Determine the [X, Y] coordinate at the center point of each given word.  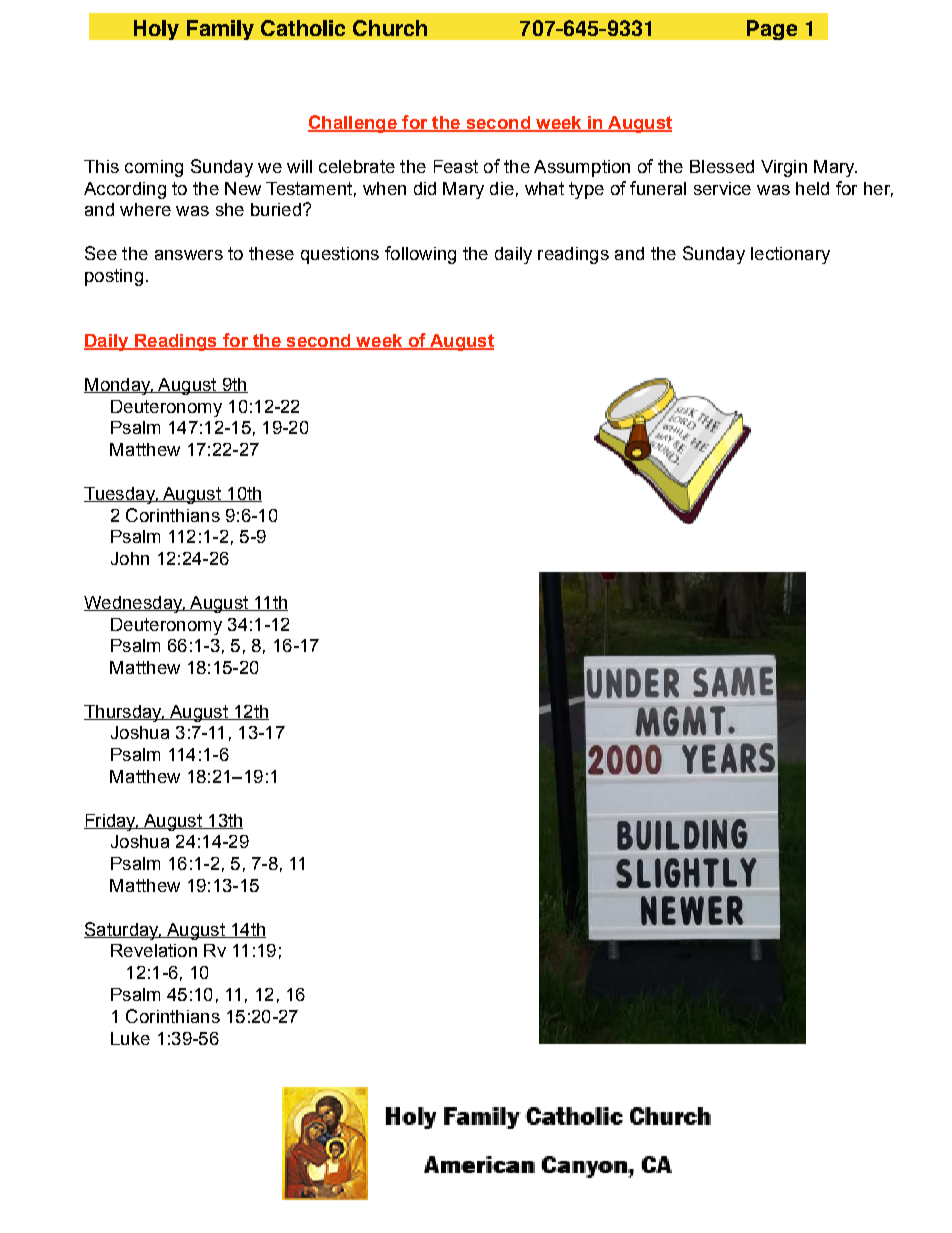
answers [189, 255]
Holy [156, 30]
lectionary [790, 255]
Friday [111, 822]
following [420, 255]
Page [772, 30]
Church [390, 28]
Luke [130, 1038]
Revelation [154, 950]
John [130, 558]
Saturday [122, 931]
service [722, 188]
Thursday [124, 713]
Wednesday [134, 604]
